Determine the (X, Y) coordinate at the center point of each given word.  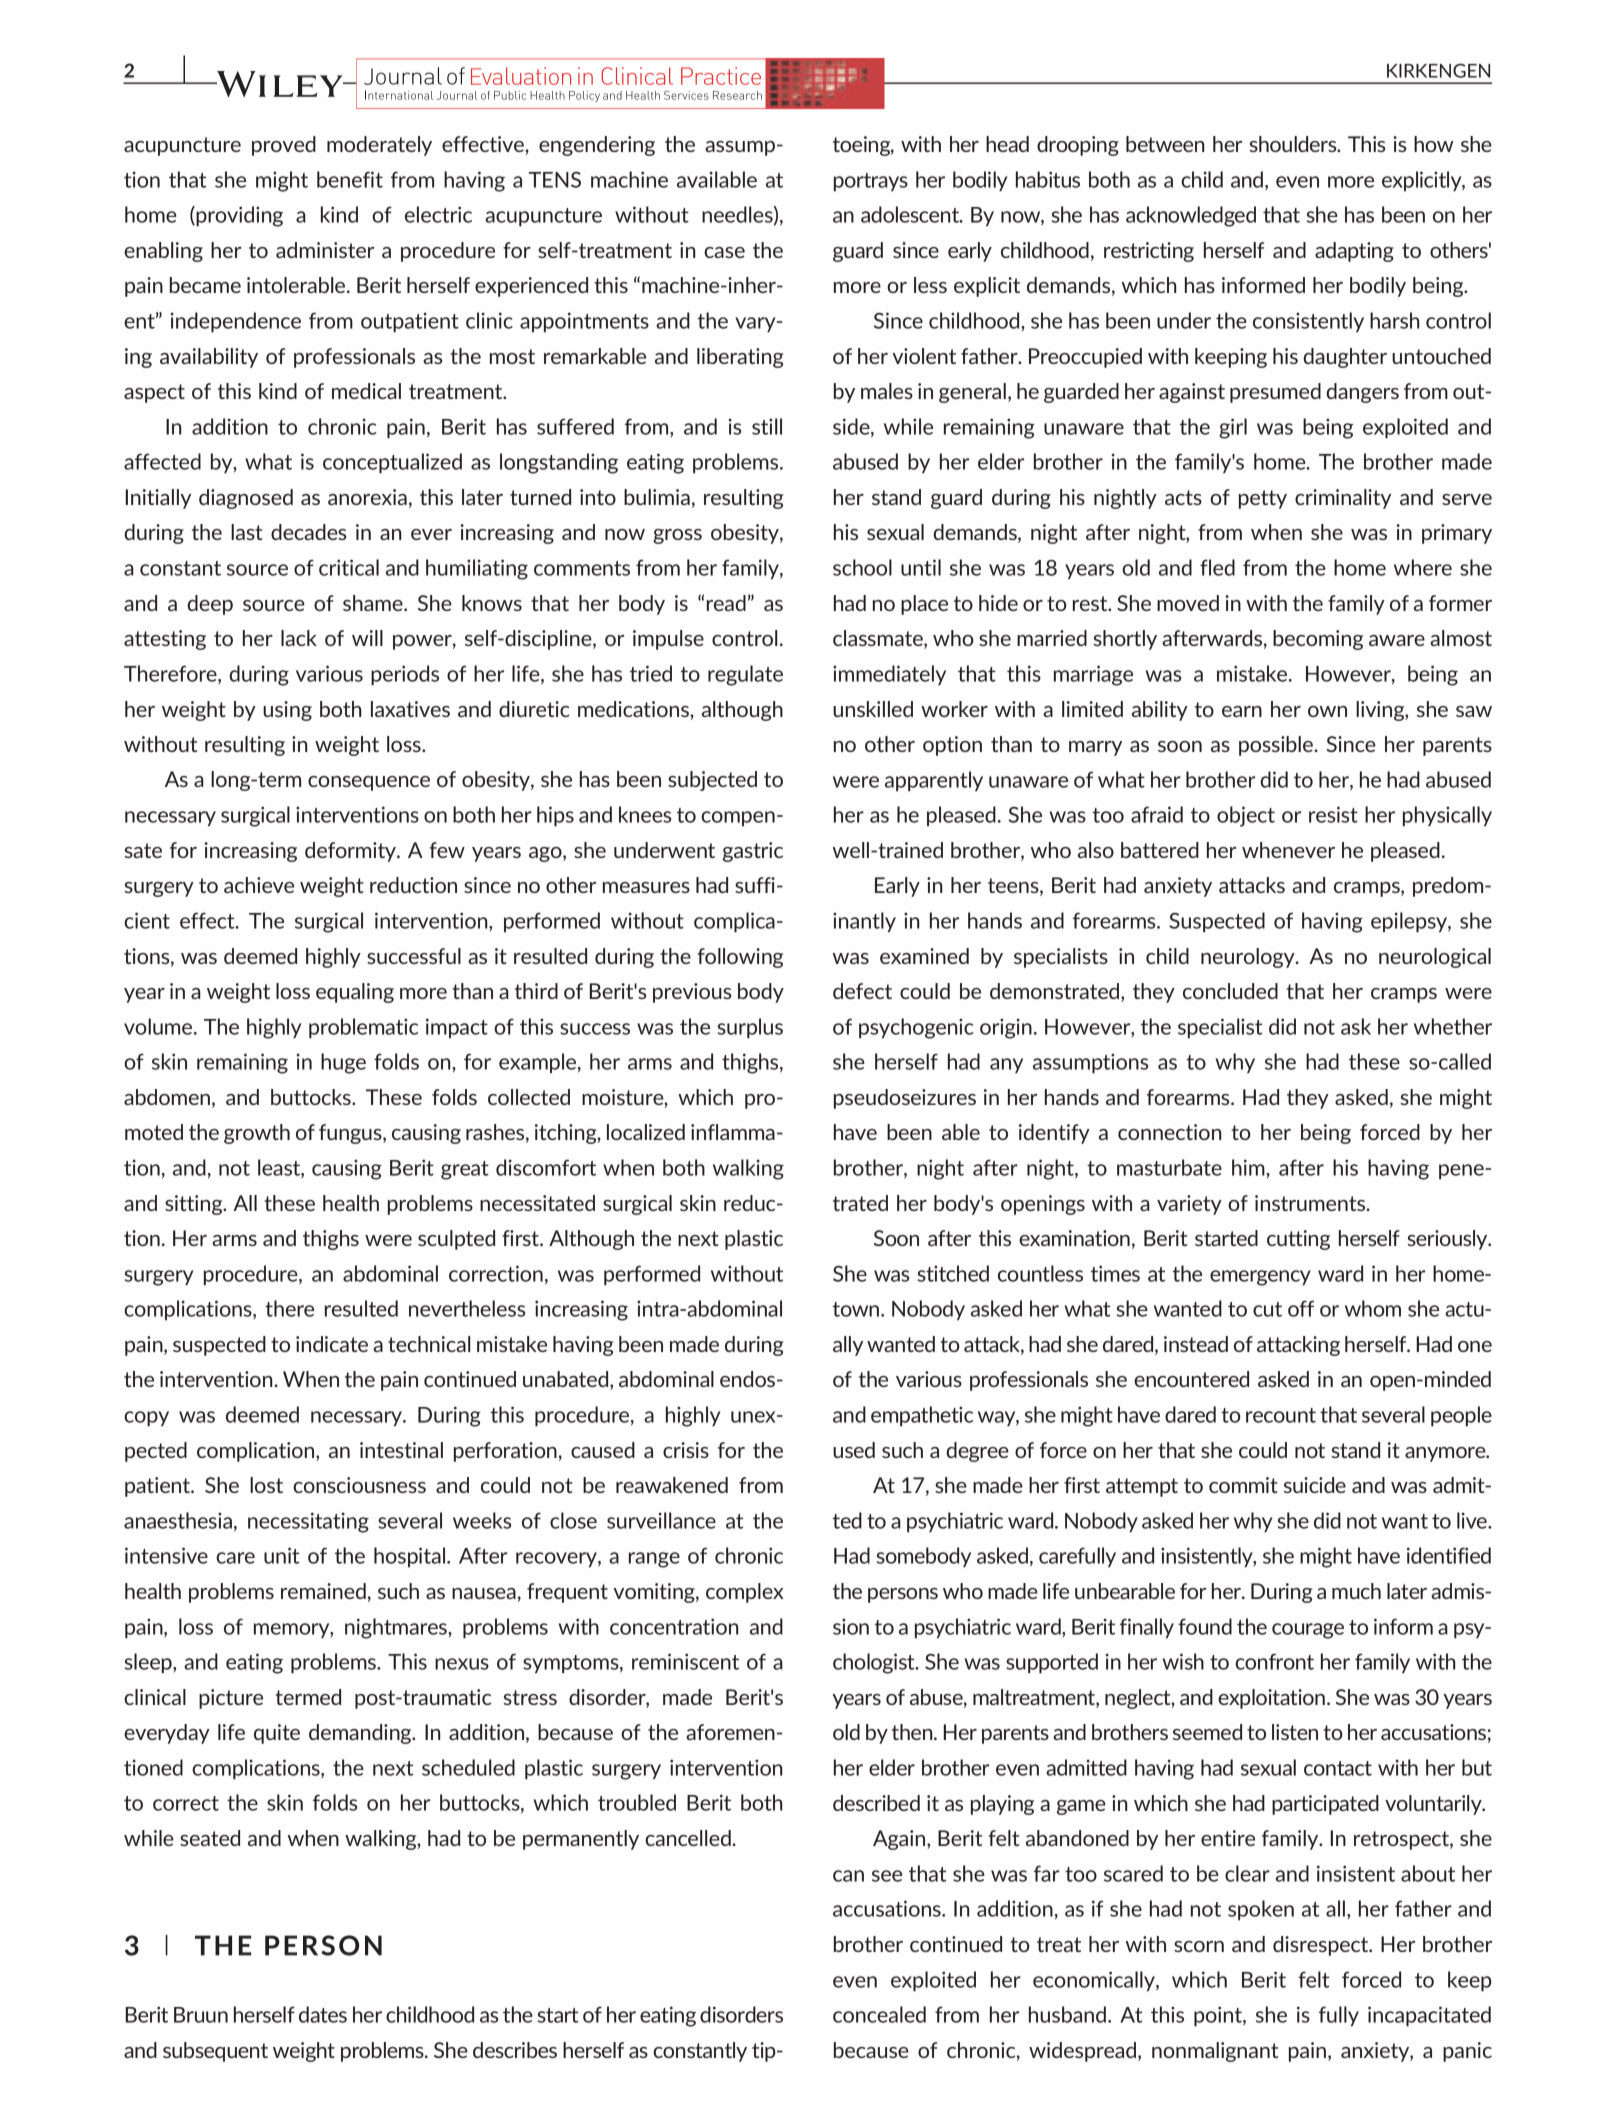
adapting (1354, 252)
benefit (350, 179)
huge (343, 1063)
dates (323, 2014)
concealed (879, 2014)
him (1249, 1167)
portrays (871, 182)
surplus (750, 1028)
